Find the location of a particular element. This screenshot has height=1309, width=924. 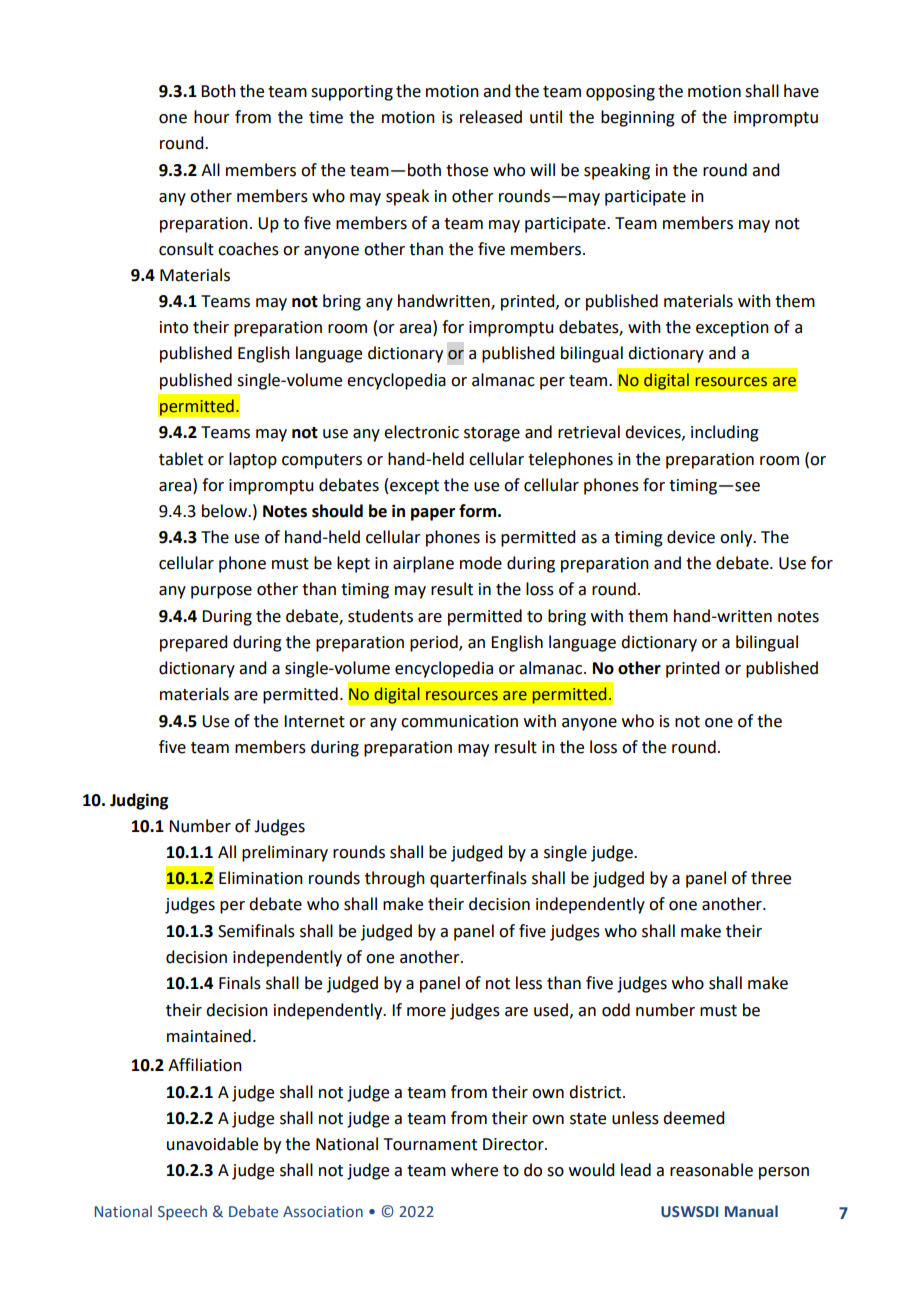

released is located at coordinates (491, 117).
